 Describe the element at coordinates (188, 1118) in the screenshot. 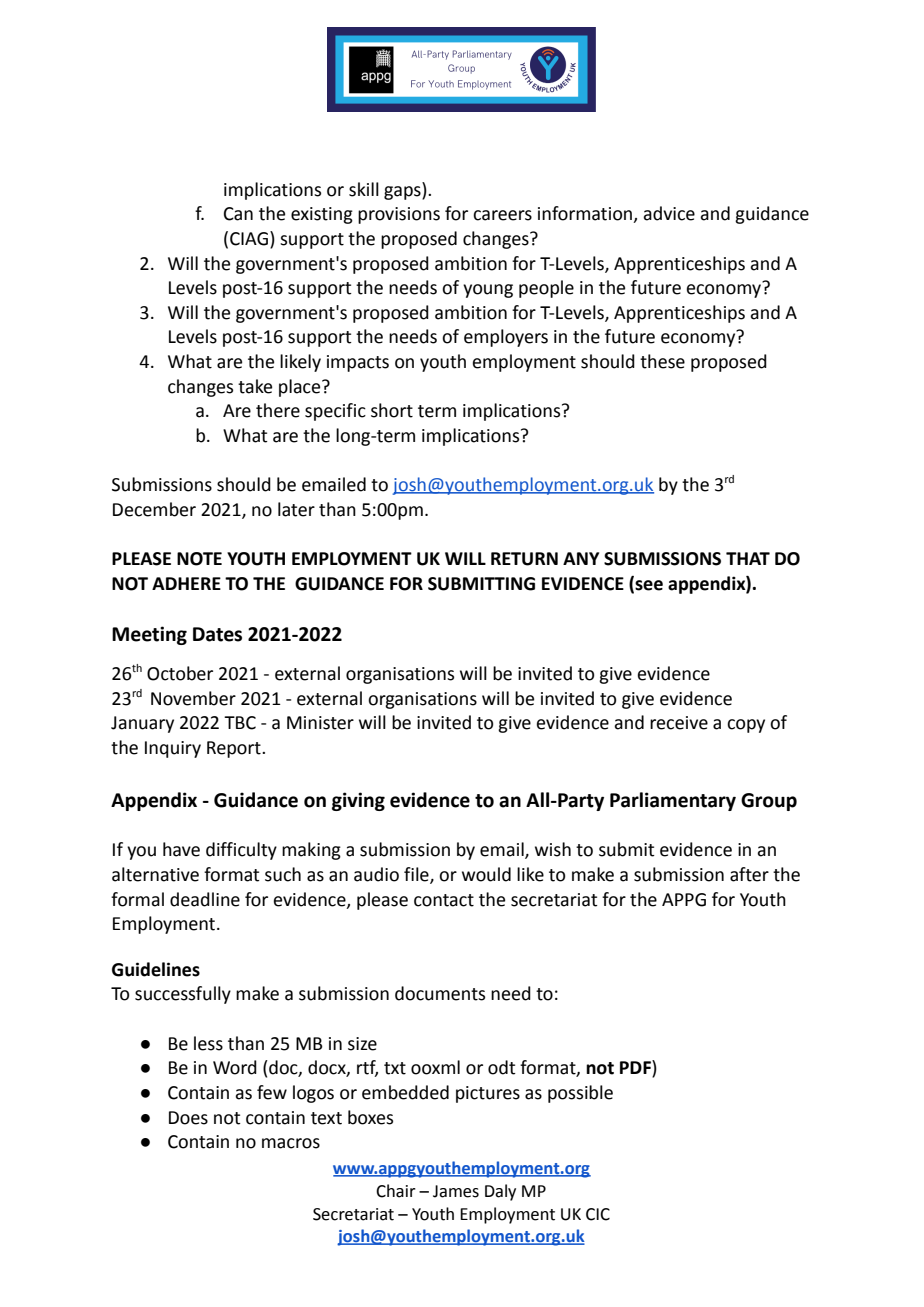

I see `Does` at that location.
